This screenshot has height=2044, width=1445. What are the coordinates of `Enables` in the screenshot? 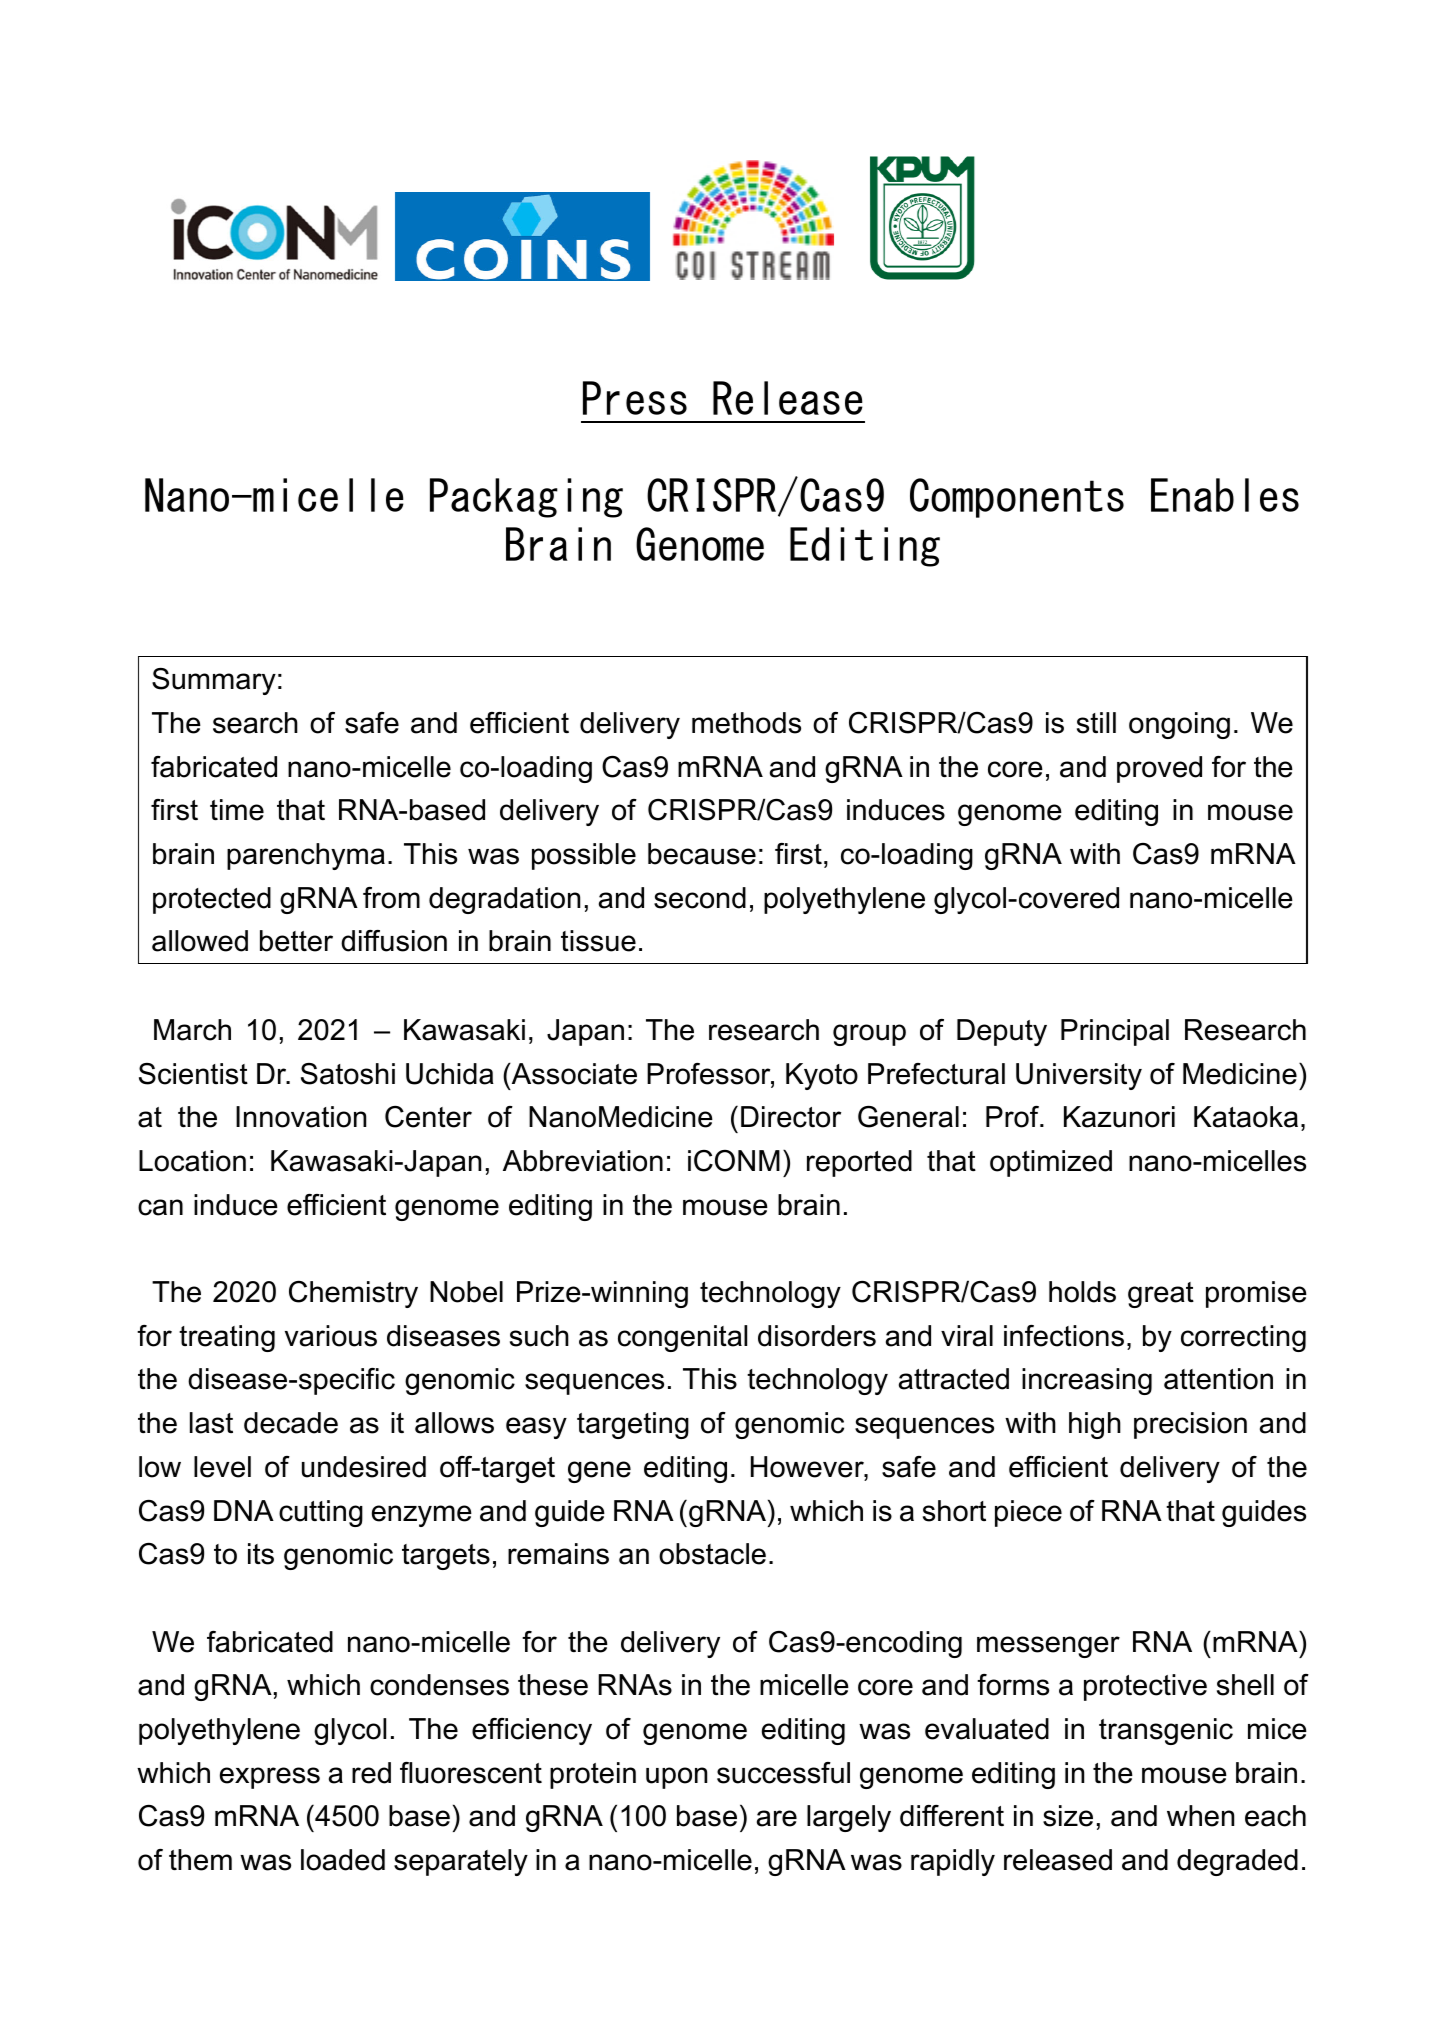 It's located at (1225, 495).
